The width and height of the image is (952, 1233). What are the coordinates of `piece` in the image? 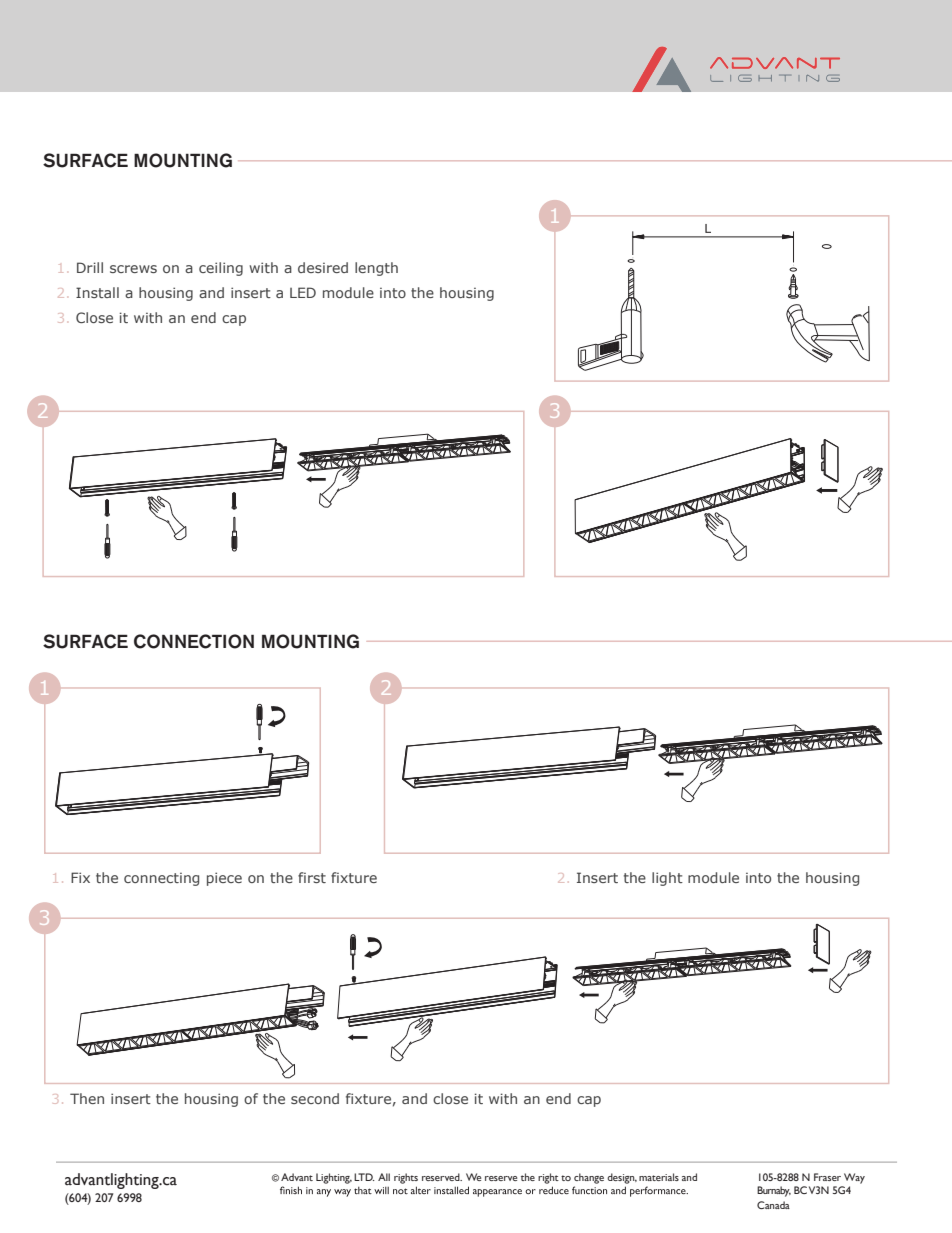 It's located at (224, 879).
